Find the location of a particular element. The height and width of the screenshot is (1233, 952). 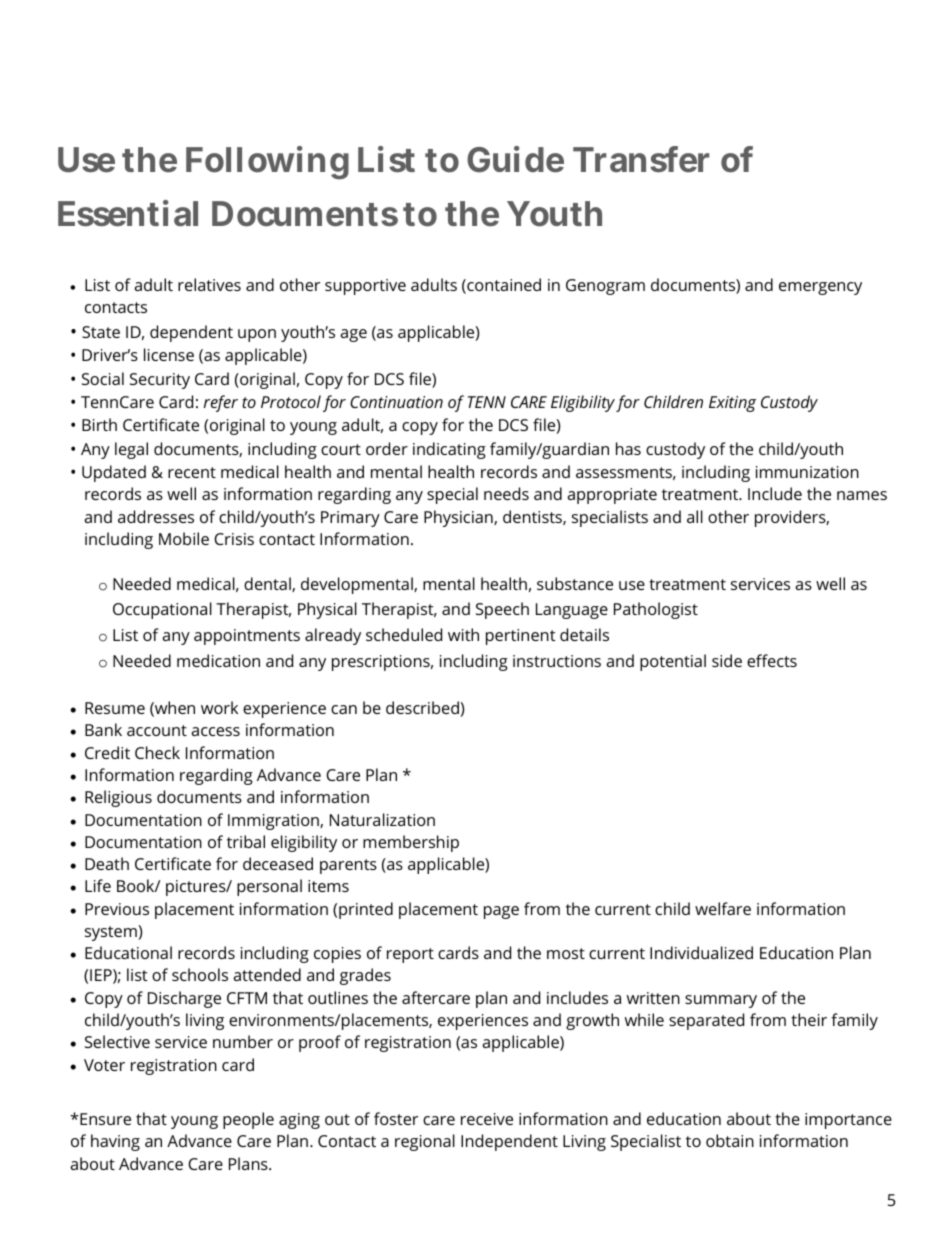

recent is located at coordinates (192, 472).
